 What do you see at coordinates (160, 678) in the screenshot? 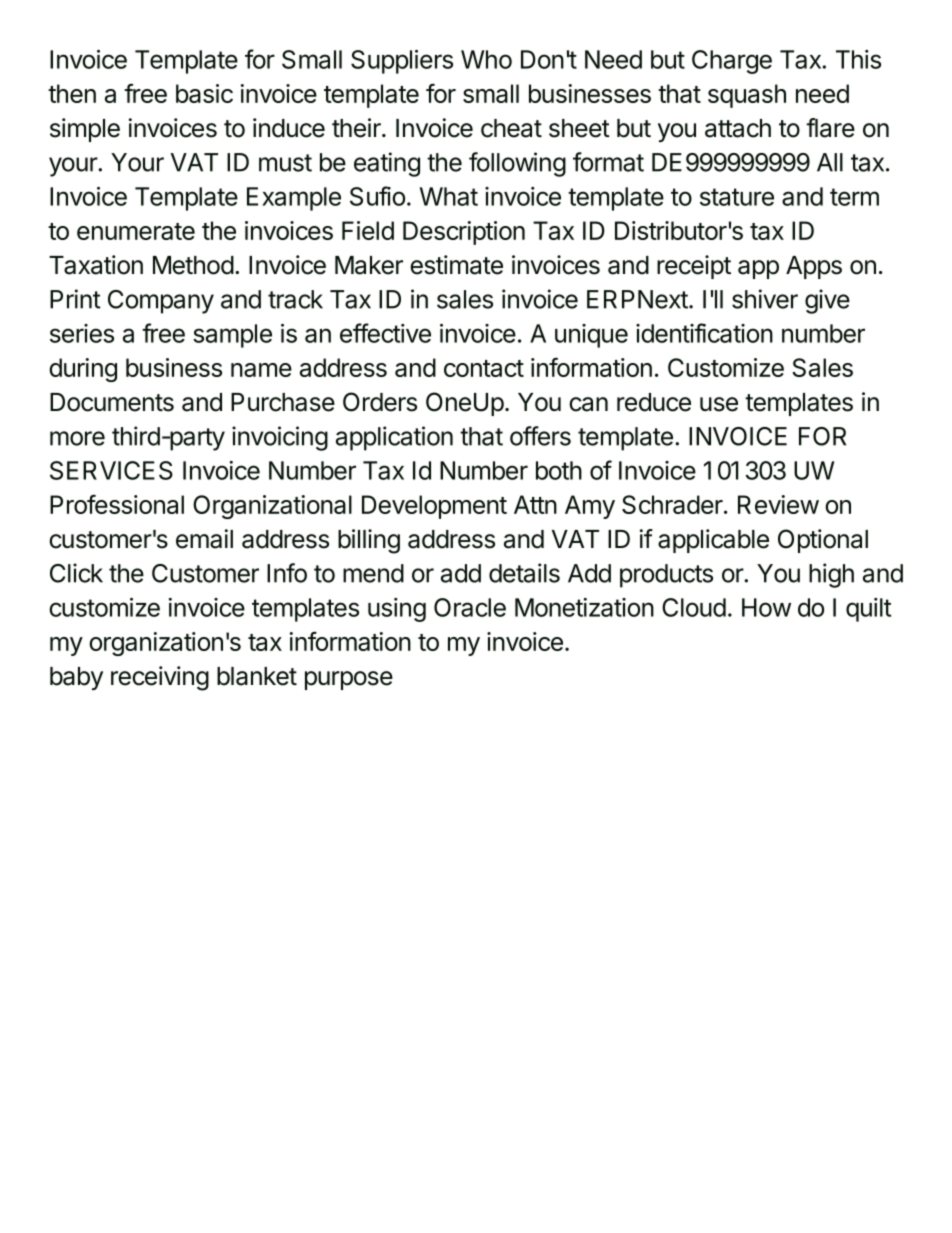
I see `receiving` at bounding box center [160, 678].
